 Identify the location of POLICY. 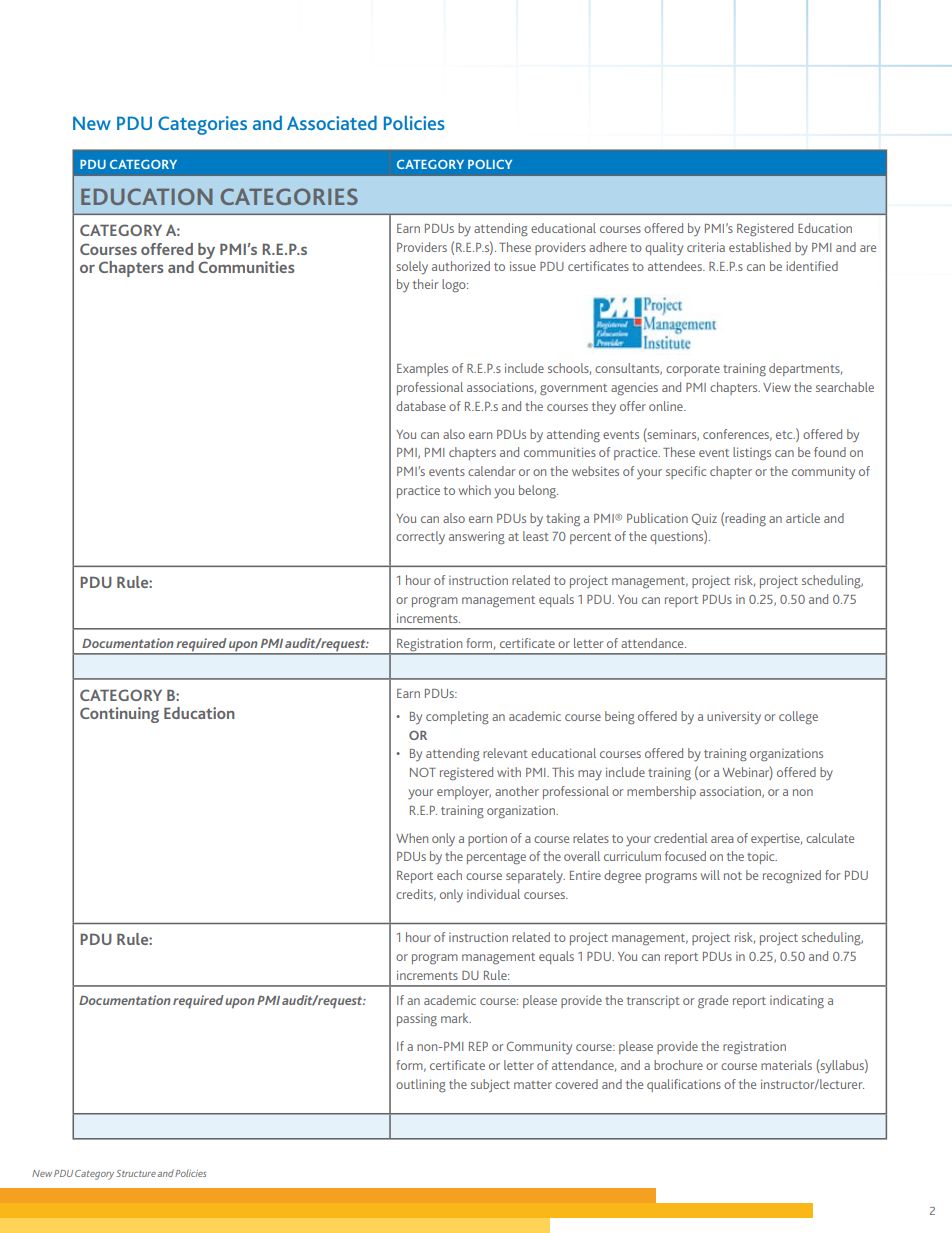
(490, 164).
